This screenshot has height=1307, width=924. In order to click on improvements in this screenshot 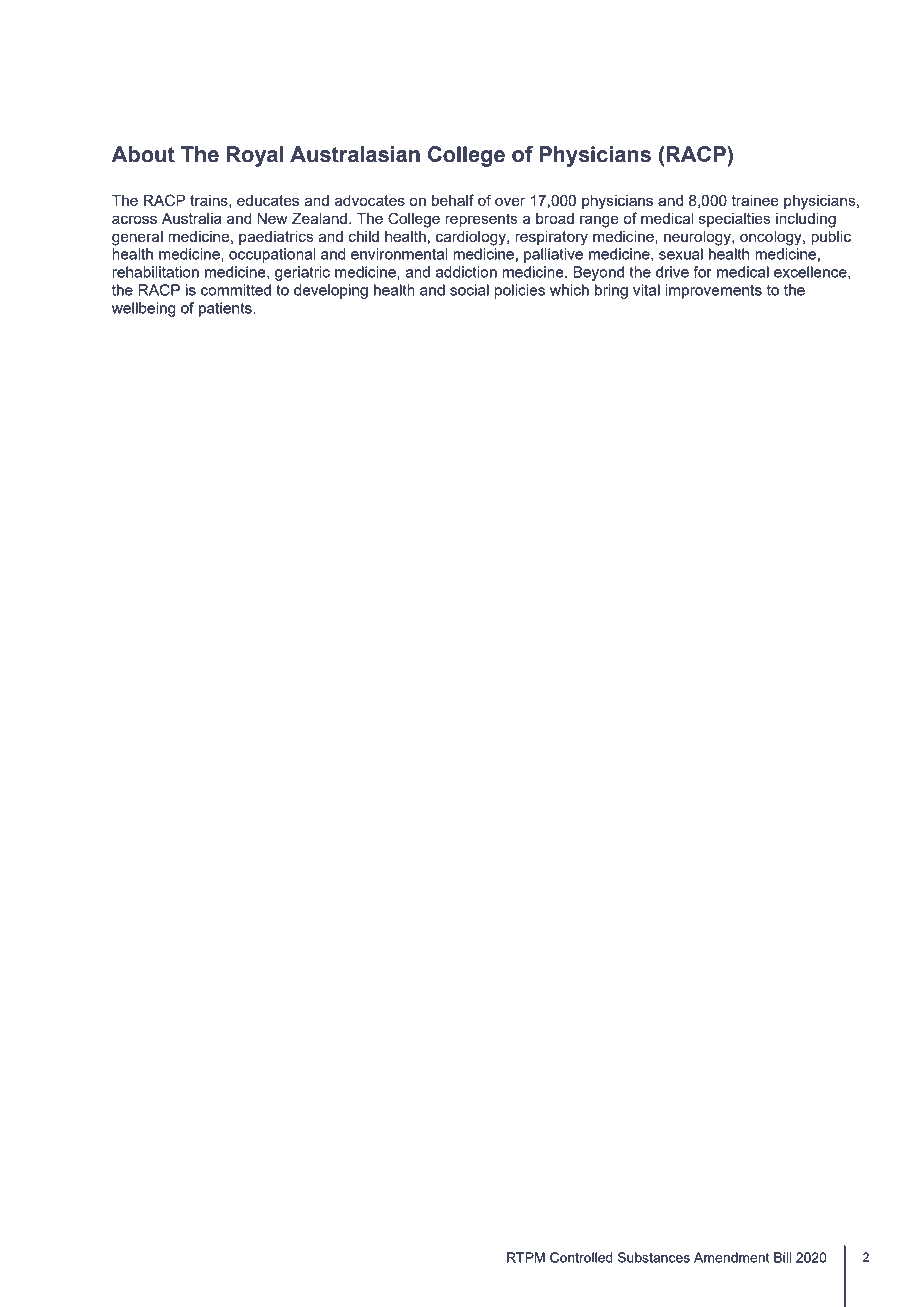, I will do `click(714, 291)`.
